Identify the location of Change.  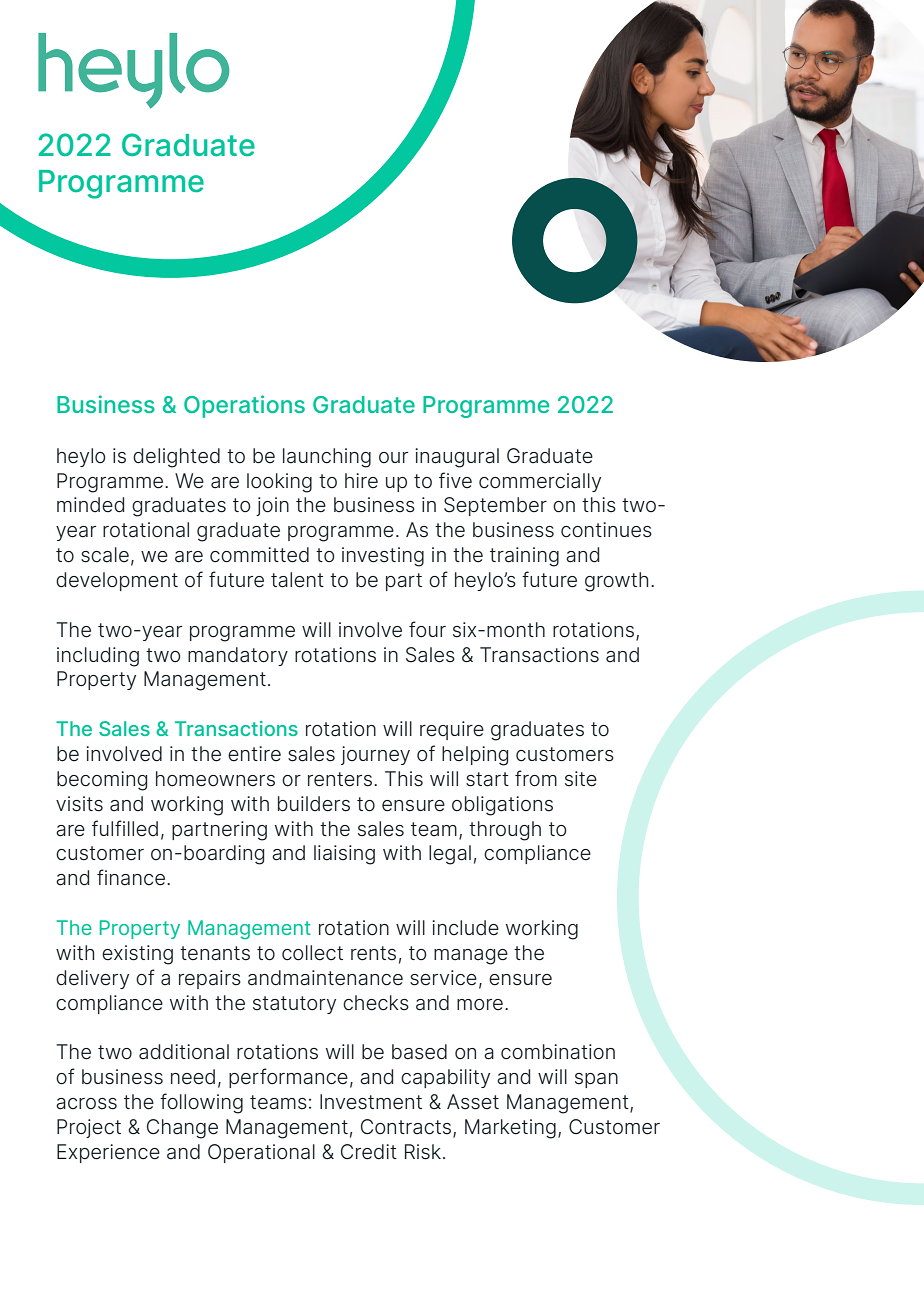
(182, 1129).
